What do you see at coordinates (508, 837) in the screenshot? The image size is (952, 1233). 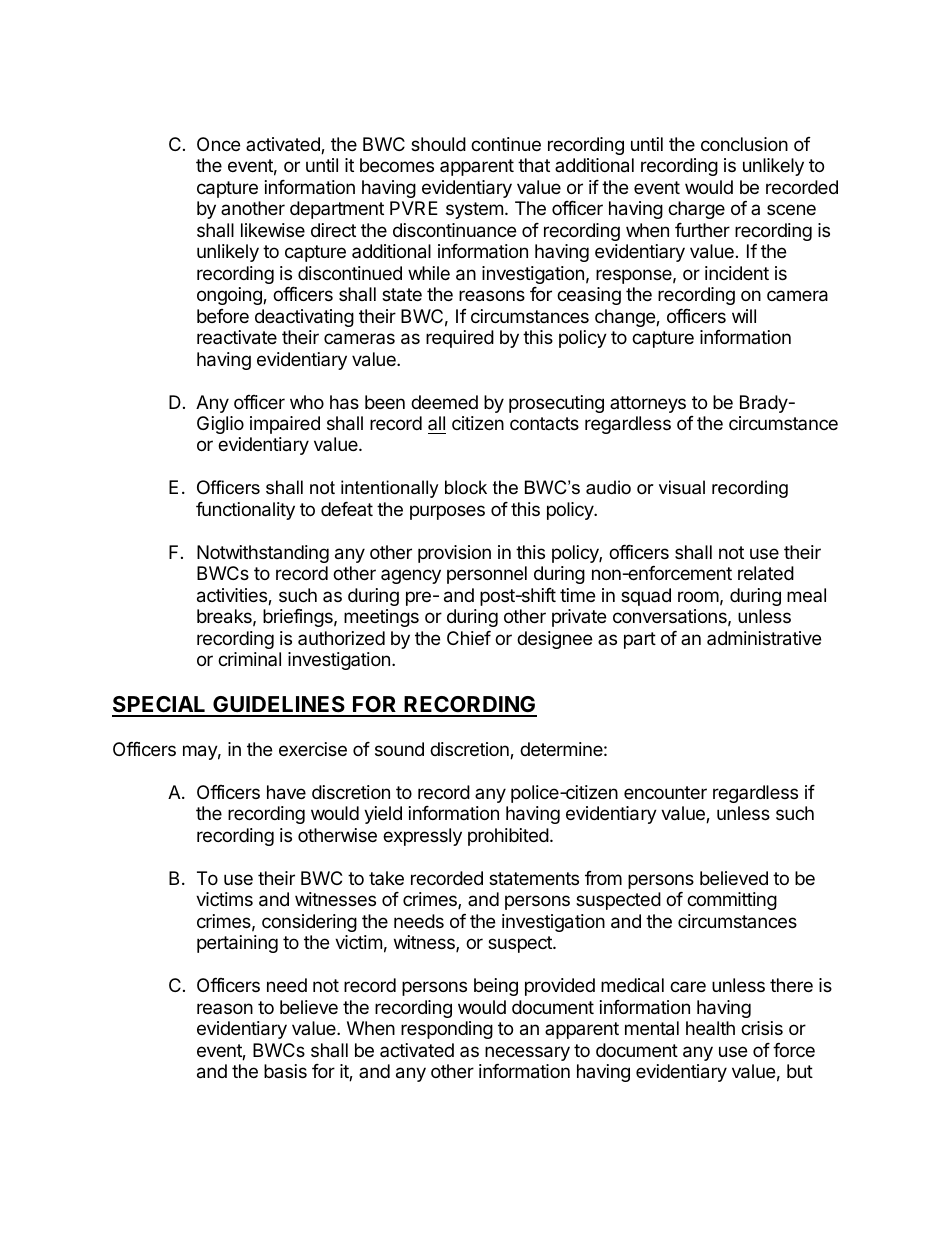 I see `prohibited` at bounding box center [508, 837].
